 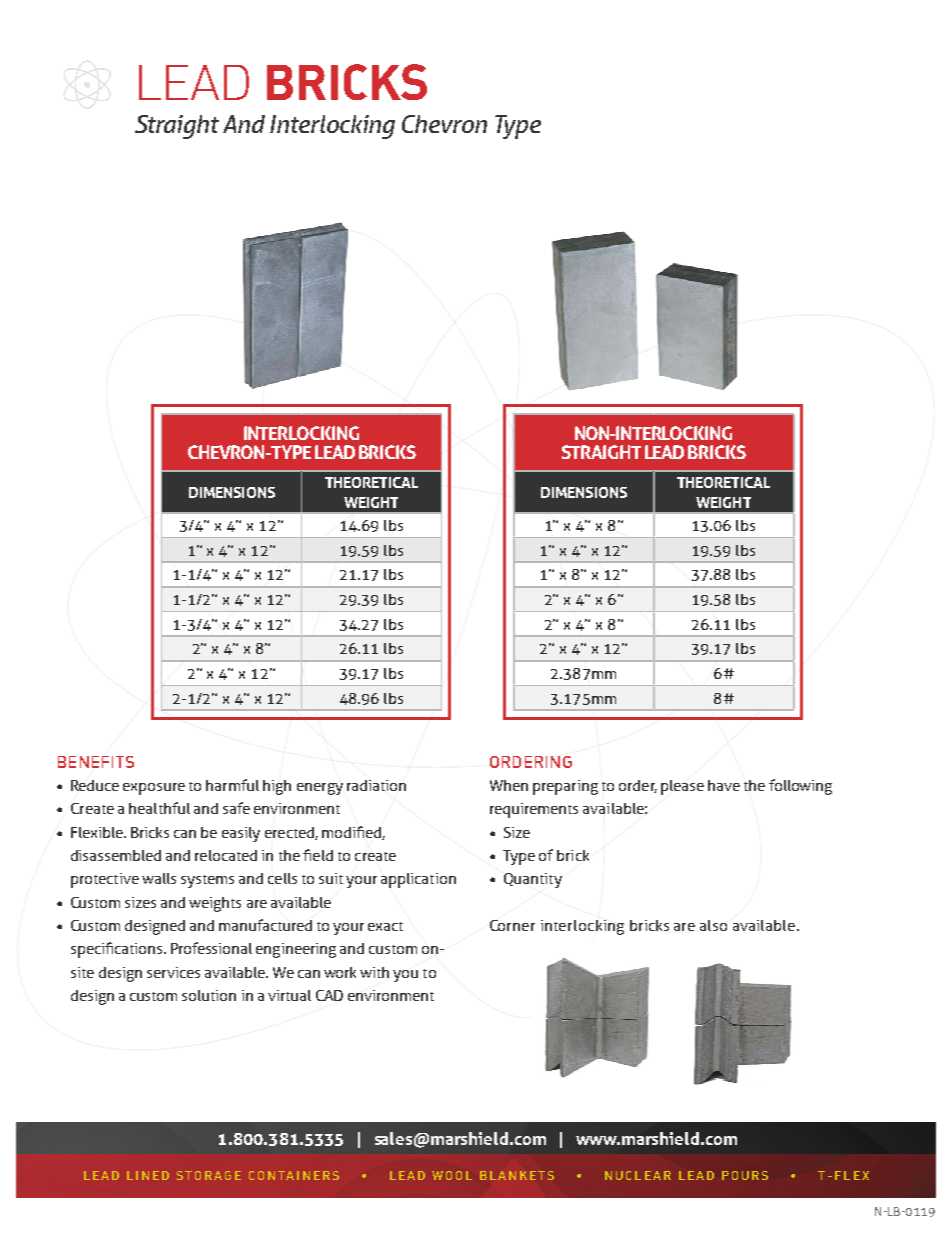 I want to click on NUCLEAR, so click(x=638, y=1175).
